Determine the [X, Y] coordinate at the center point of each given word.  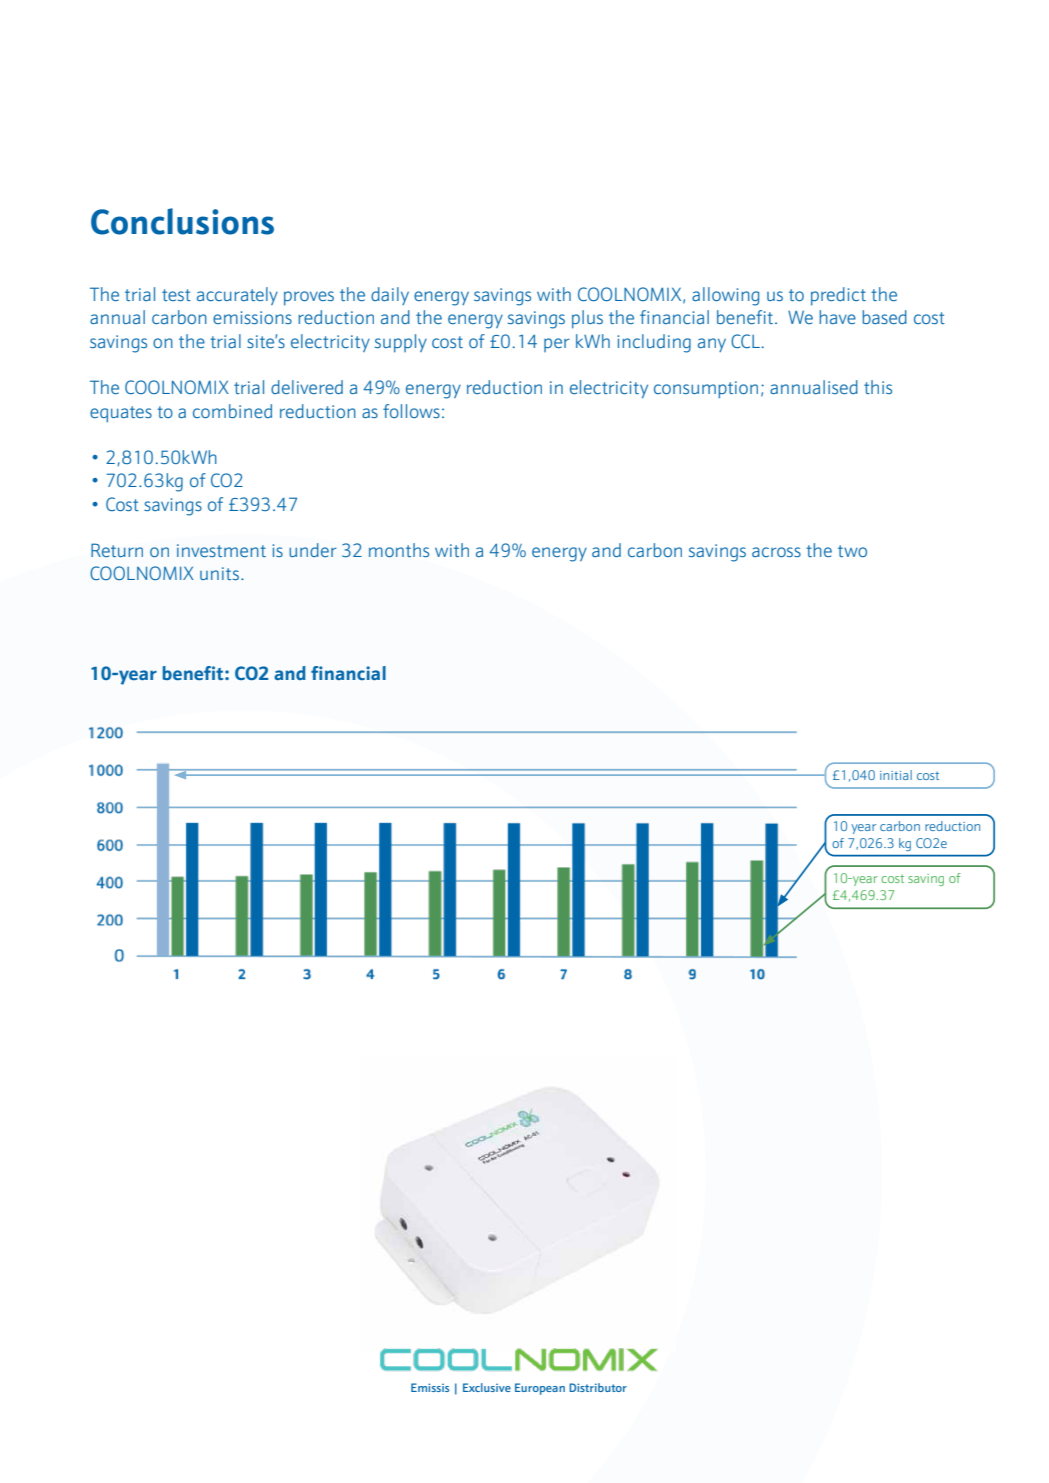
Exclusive [487, 1387]
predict [838, 296]
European [540, 1389]
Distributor [598, 1387]
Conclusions [182, 221]
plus [587, 319]
